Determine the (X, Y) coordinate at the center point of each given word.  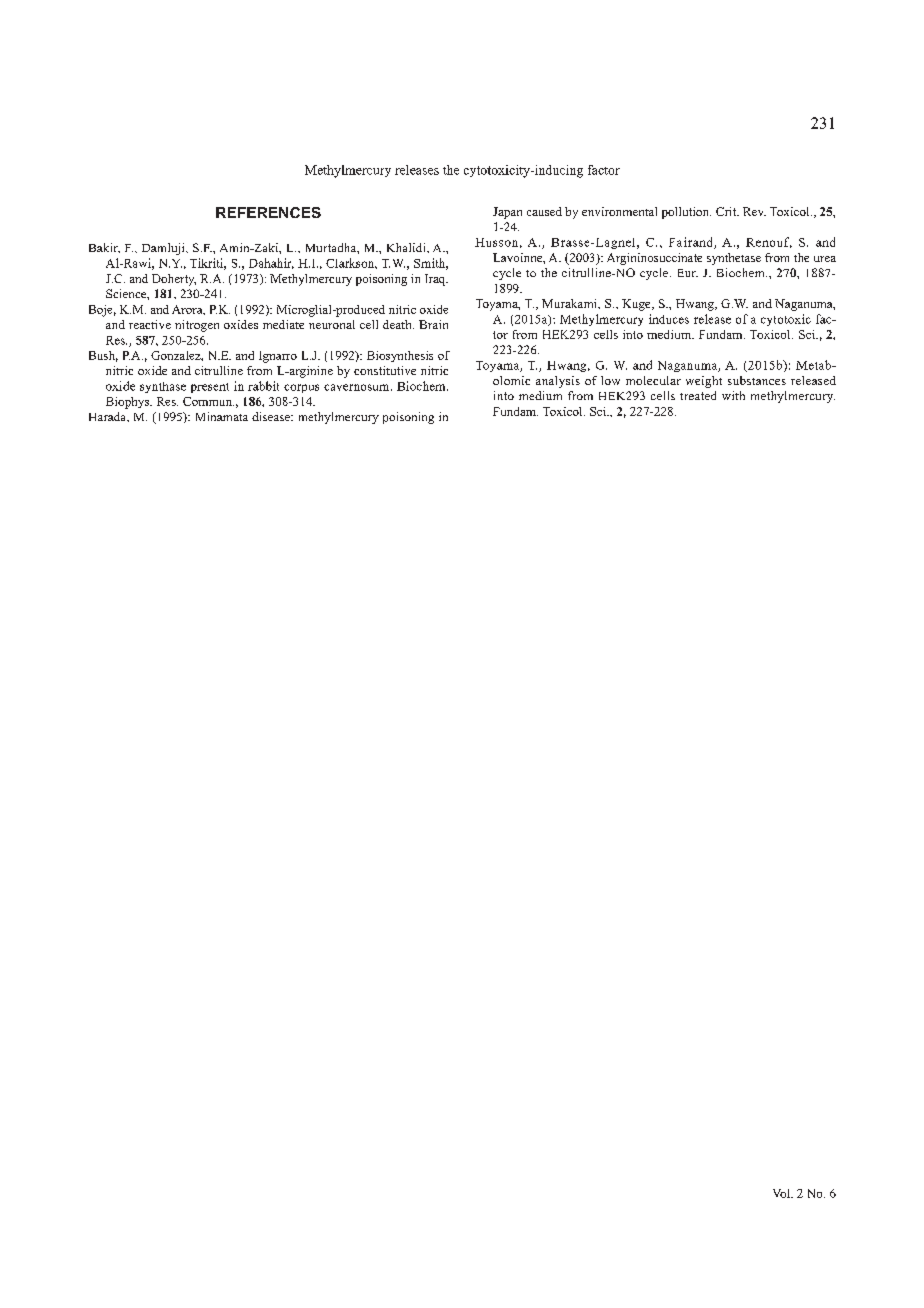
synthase (163, 387)
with (733, 395)
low (610, 380)
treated (698, 395)
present (210, 388)
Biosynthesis (400, 356)
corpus (301, 388)
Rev (754, 211)
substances (757, 380)
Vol (782, 1193)
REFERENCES (268, 212)
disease (272, 416)
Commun (208, 401)
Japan (507, 213)
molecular (653, 380)
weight (704, 382)
